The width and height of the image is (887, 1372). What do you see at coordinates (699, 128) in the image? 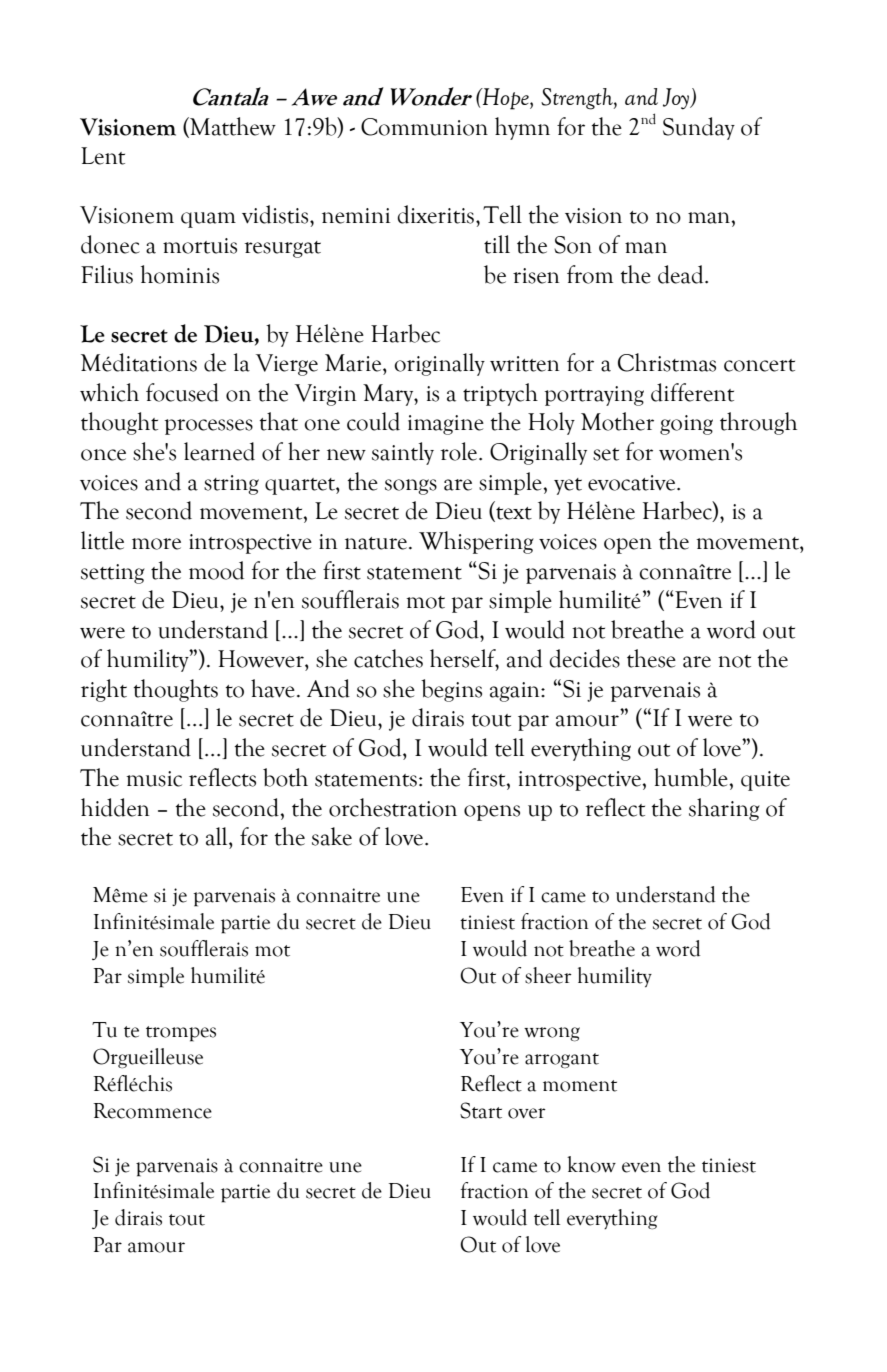
I see `Sunday` at bounding box center [699, 128].
